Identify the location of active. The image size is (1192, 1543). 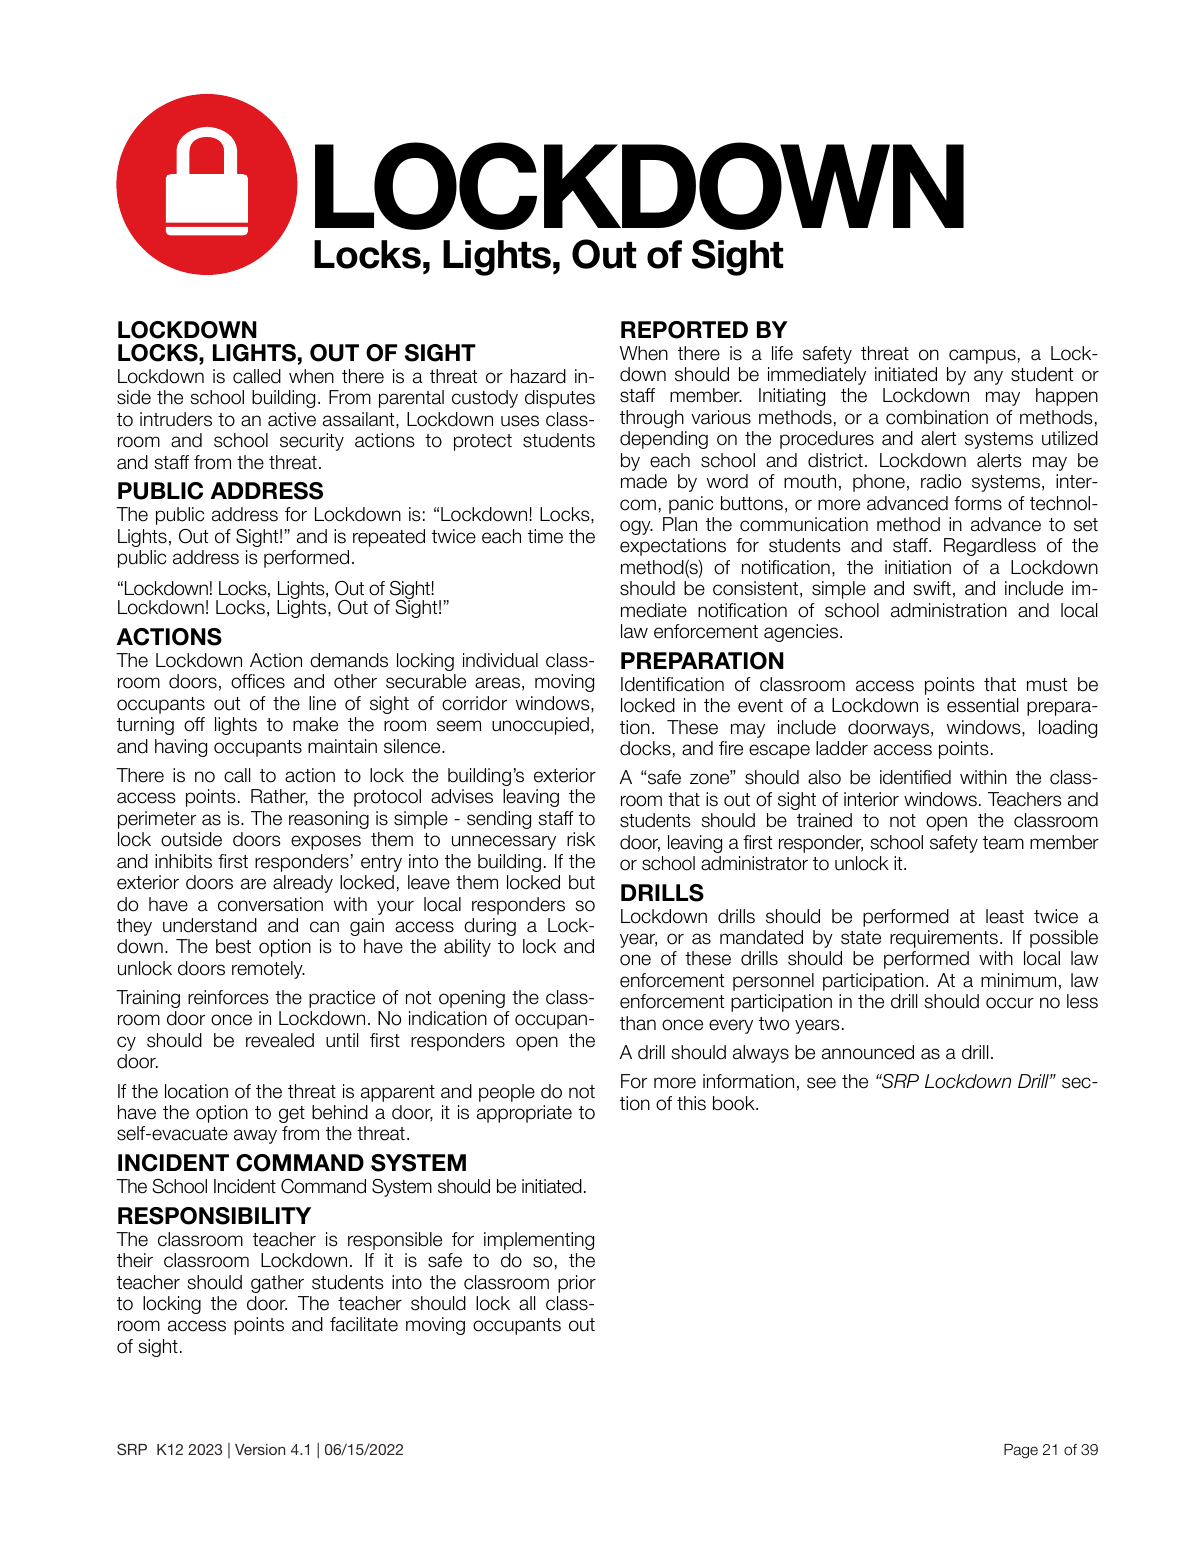
(292, 419).
